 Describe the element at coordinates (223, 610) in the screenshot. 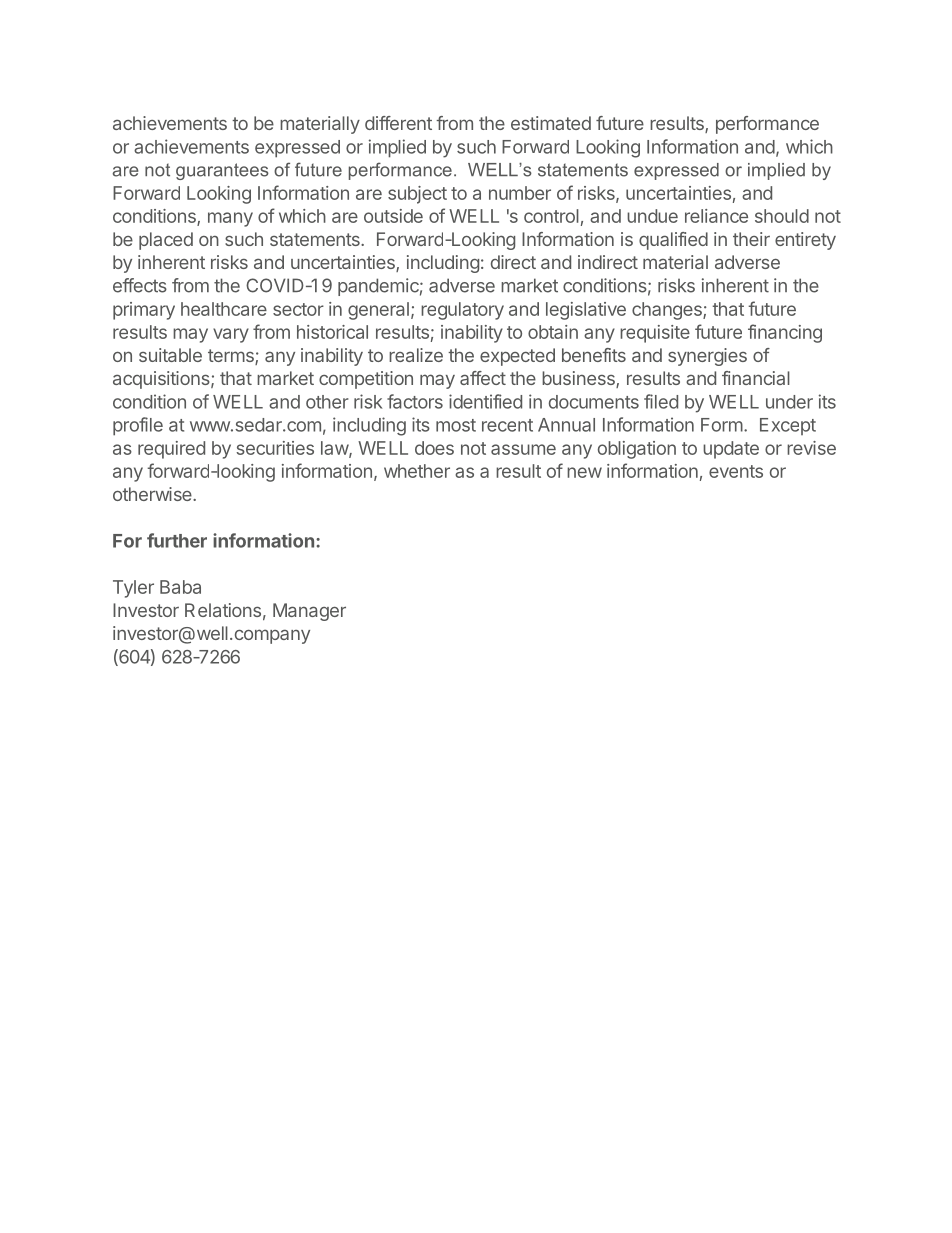

I see `Relations` at that location.
